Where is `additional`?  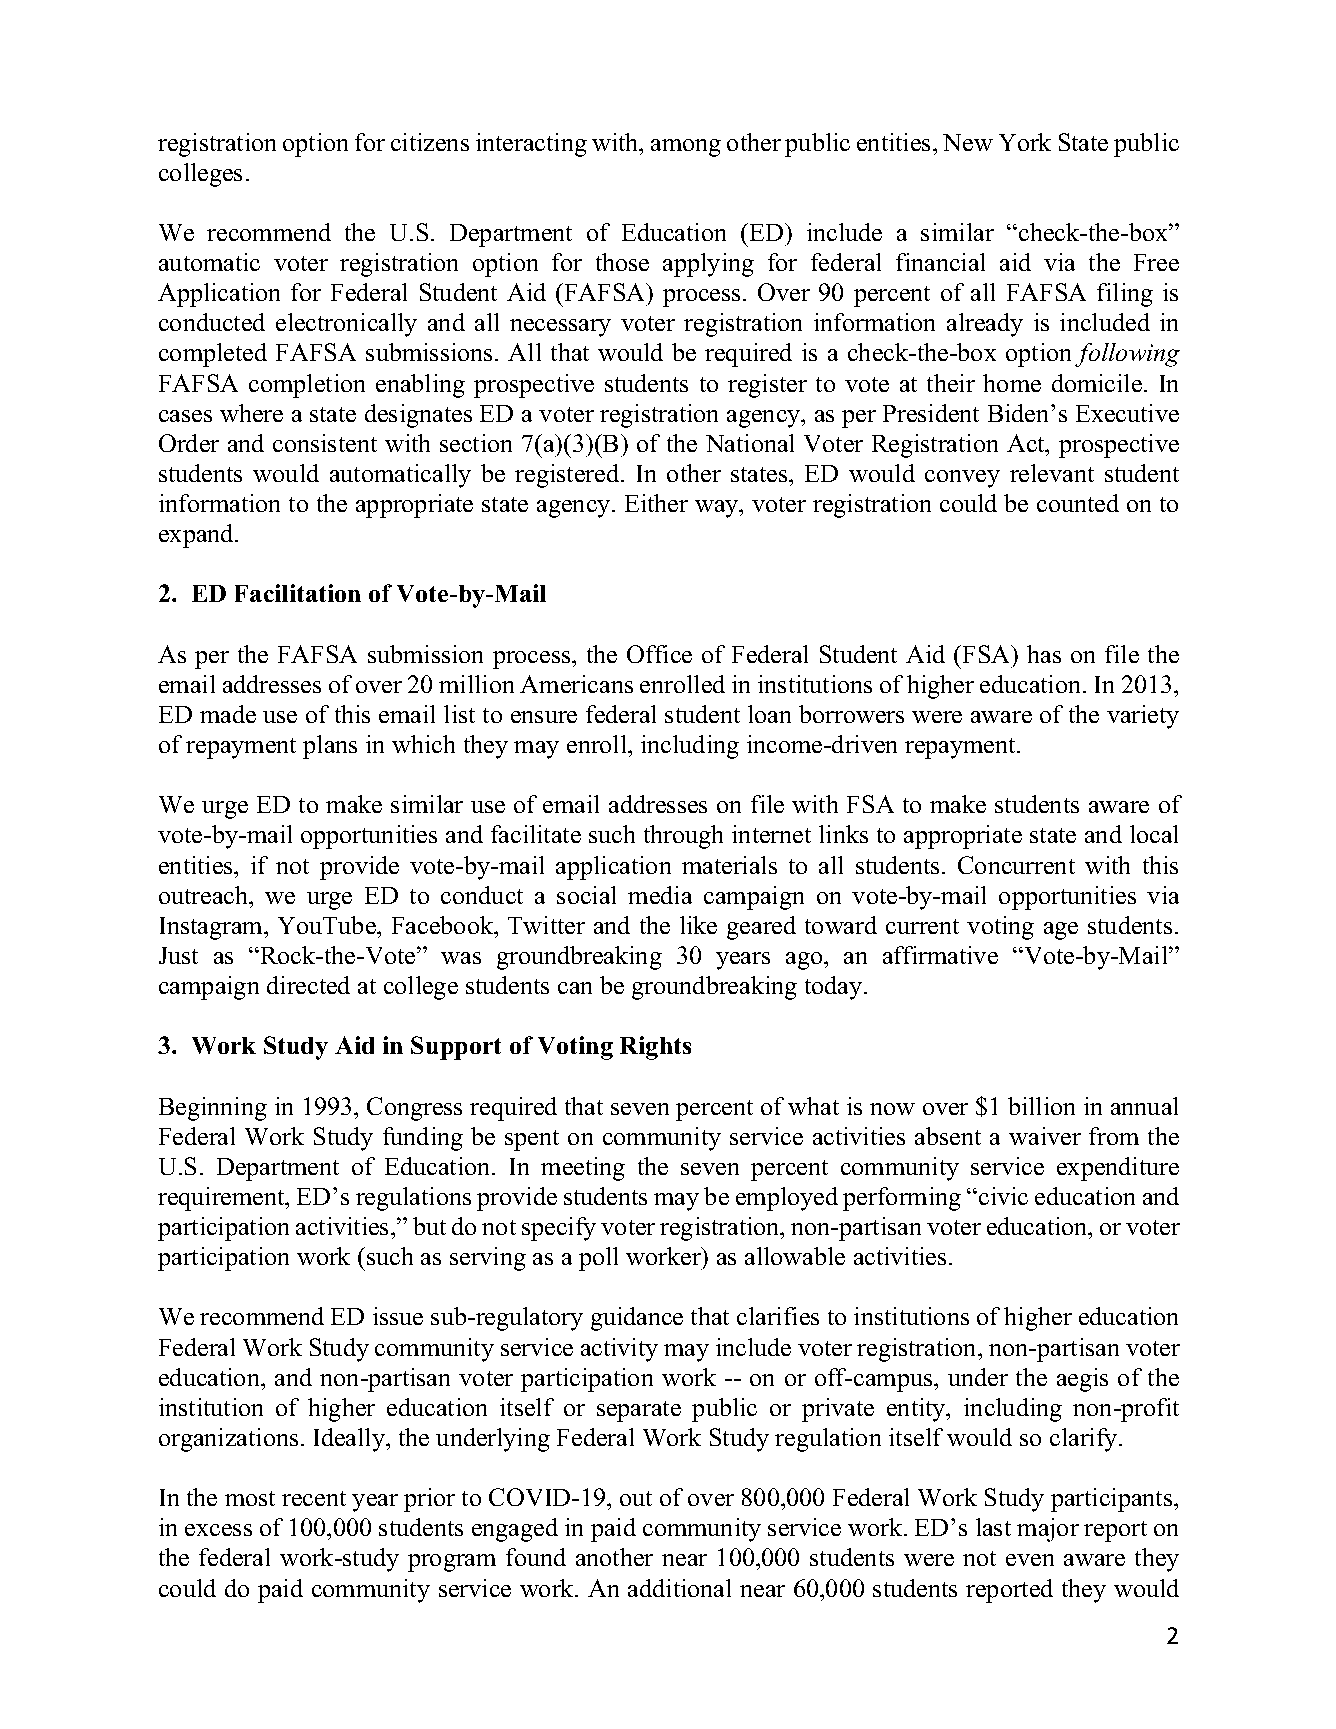
additional is located at coordinates (679, 1588).
